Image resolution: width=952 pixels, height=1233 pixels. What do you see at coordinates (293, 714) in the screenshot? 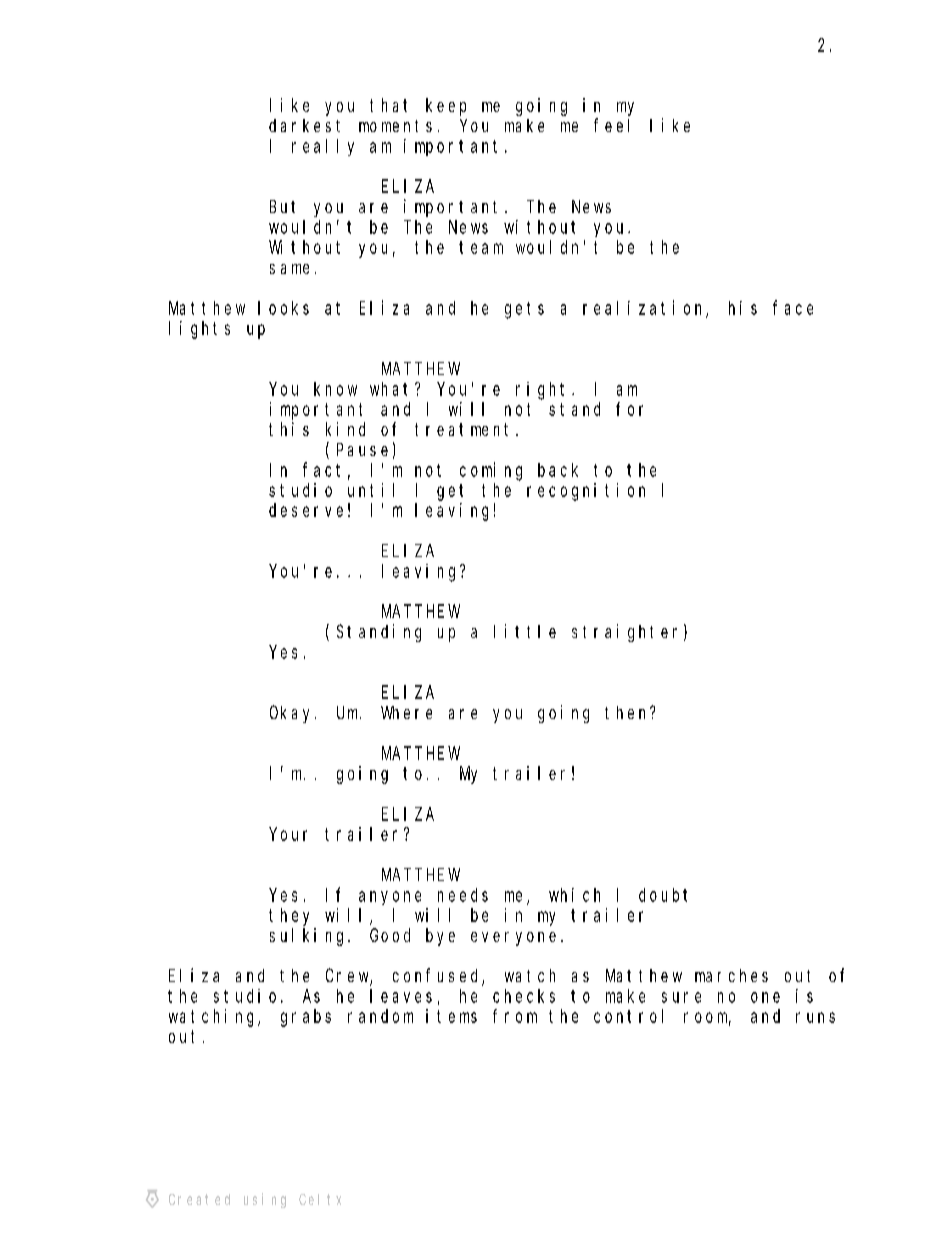
I see `Okay` at bounding box center [293, 714].
